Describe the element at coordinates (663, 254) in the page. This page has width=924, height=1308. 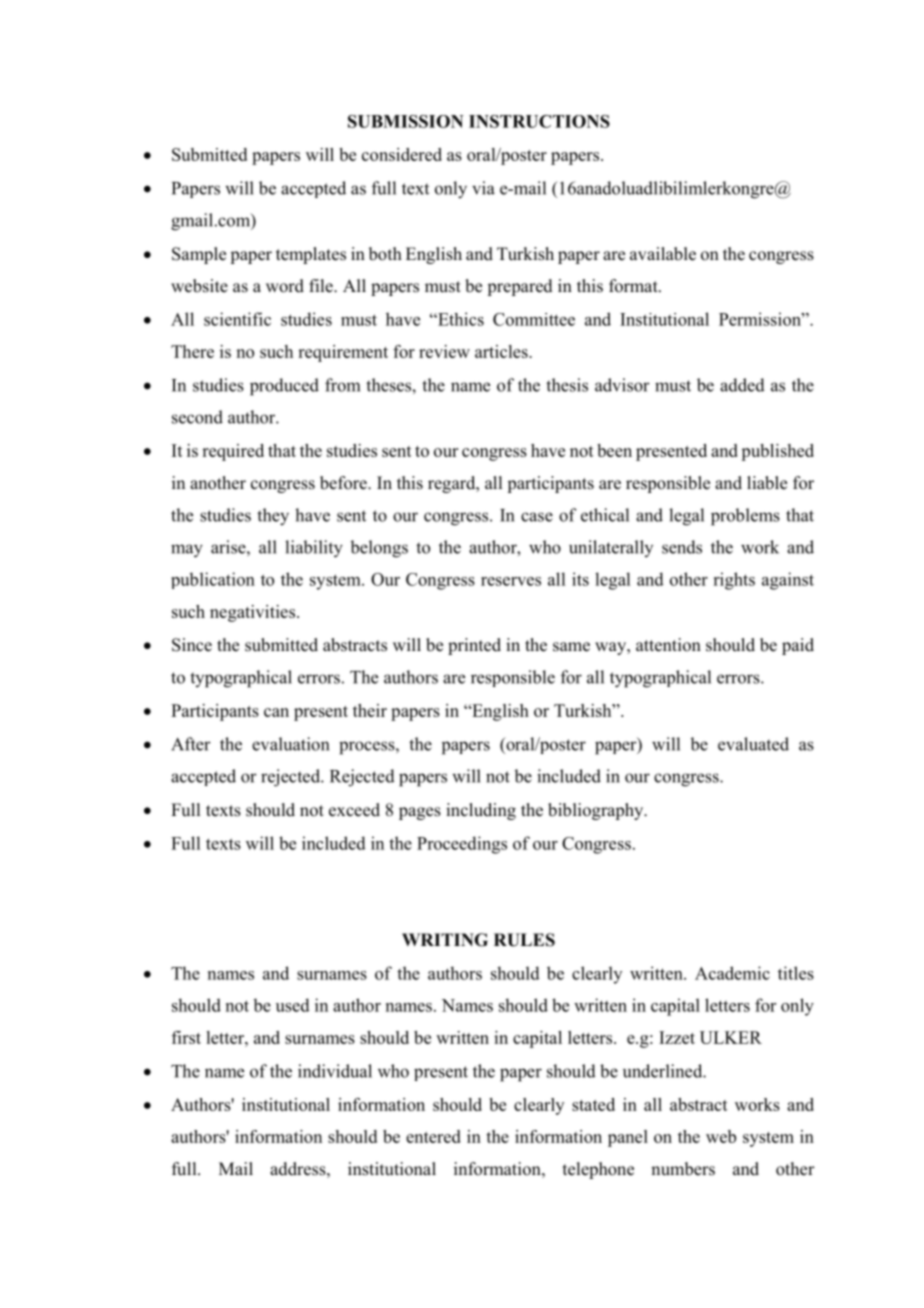
I see `available` at that location.
